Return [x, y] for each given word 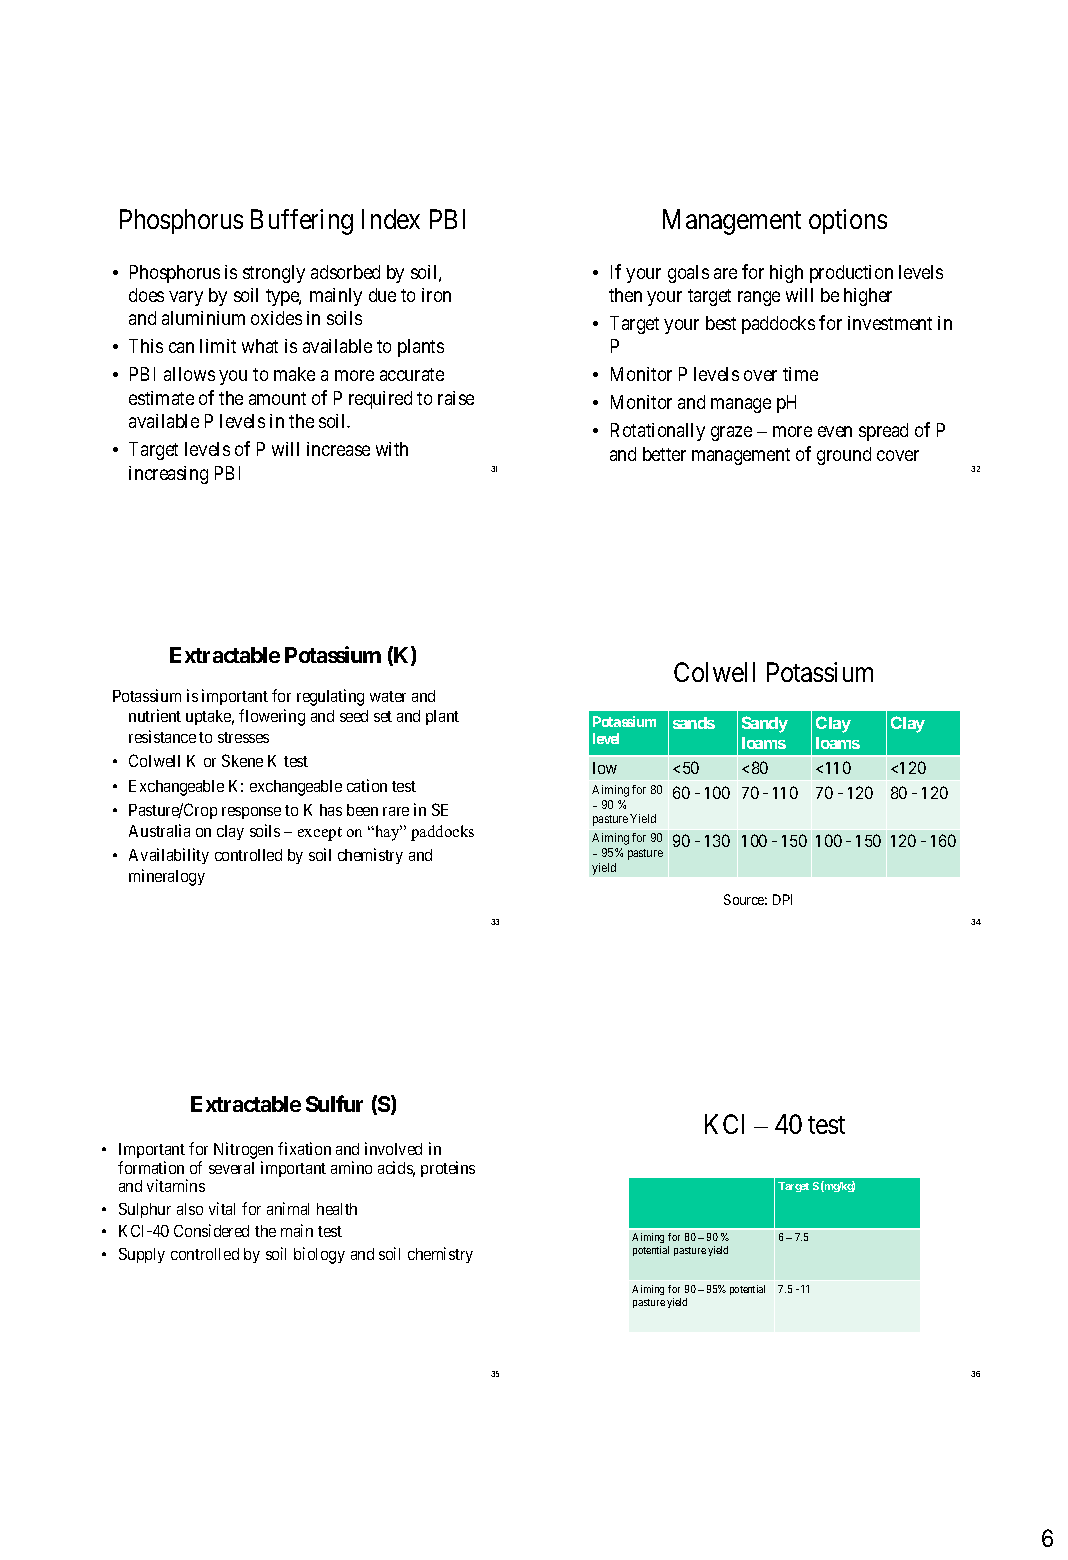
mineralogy [167, 877]
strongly [274, 274]
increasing [168, 475]
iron [436, 295]
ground [844, 456]
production [851, 274]
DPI [782, 899]
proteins [448, 1169]
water [388, 696]
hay [387, 833]
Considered [211, 1230]
